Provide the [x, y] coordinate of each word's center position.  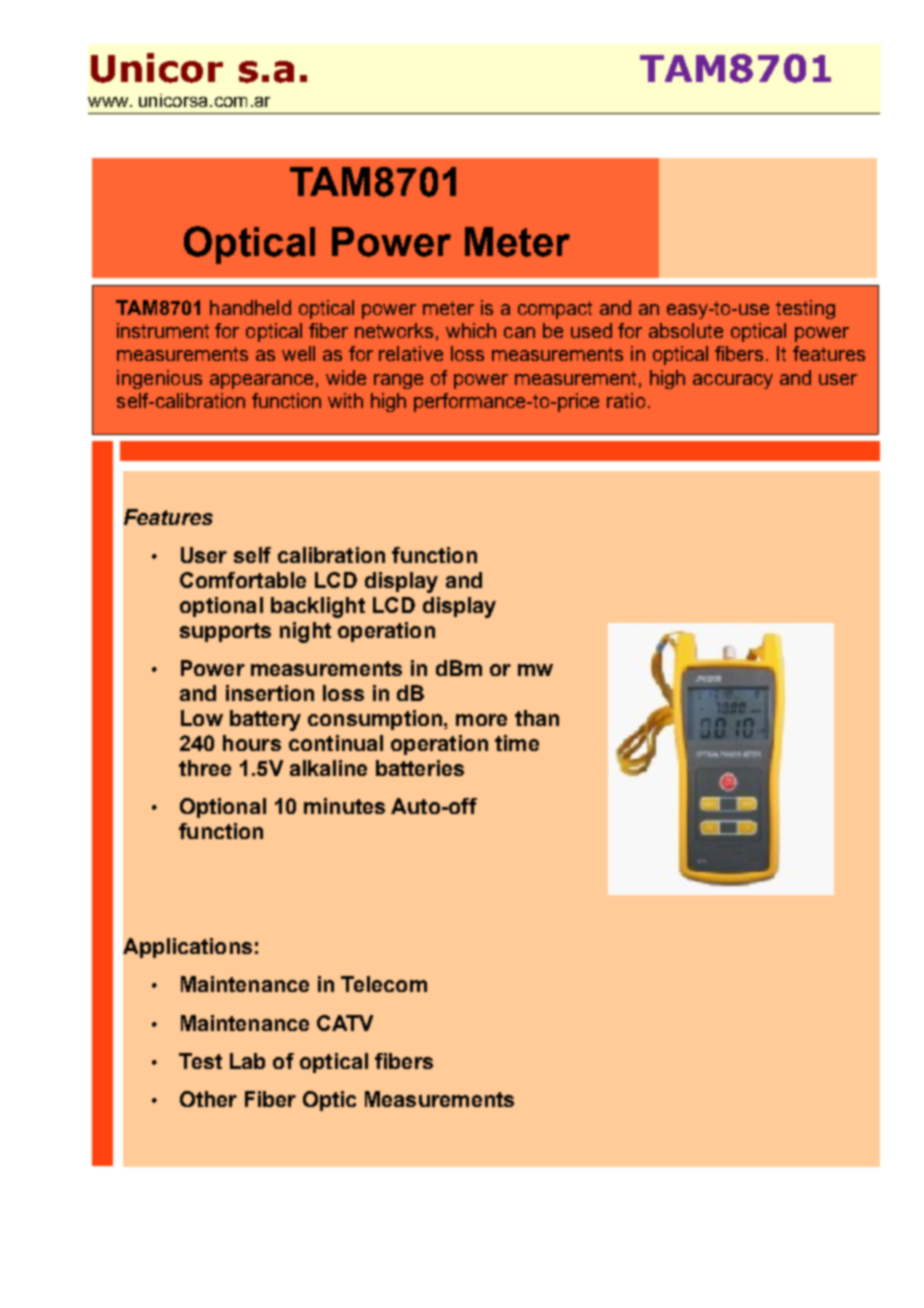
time [517, 743]
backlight [318, 607]
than [537, 718]
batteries [420, 768]
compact [555, 310]
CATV [345, 1023]
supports [225, 632]
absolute [686, 330]
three [205, 768]
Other [208, 1099]
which [471, 330]
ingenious [159, 379]
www [109, 102]
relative [411, 353]
